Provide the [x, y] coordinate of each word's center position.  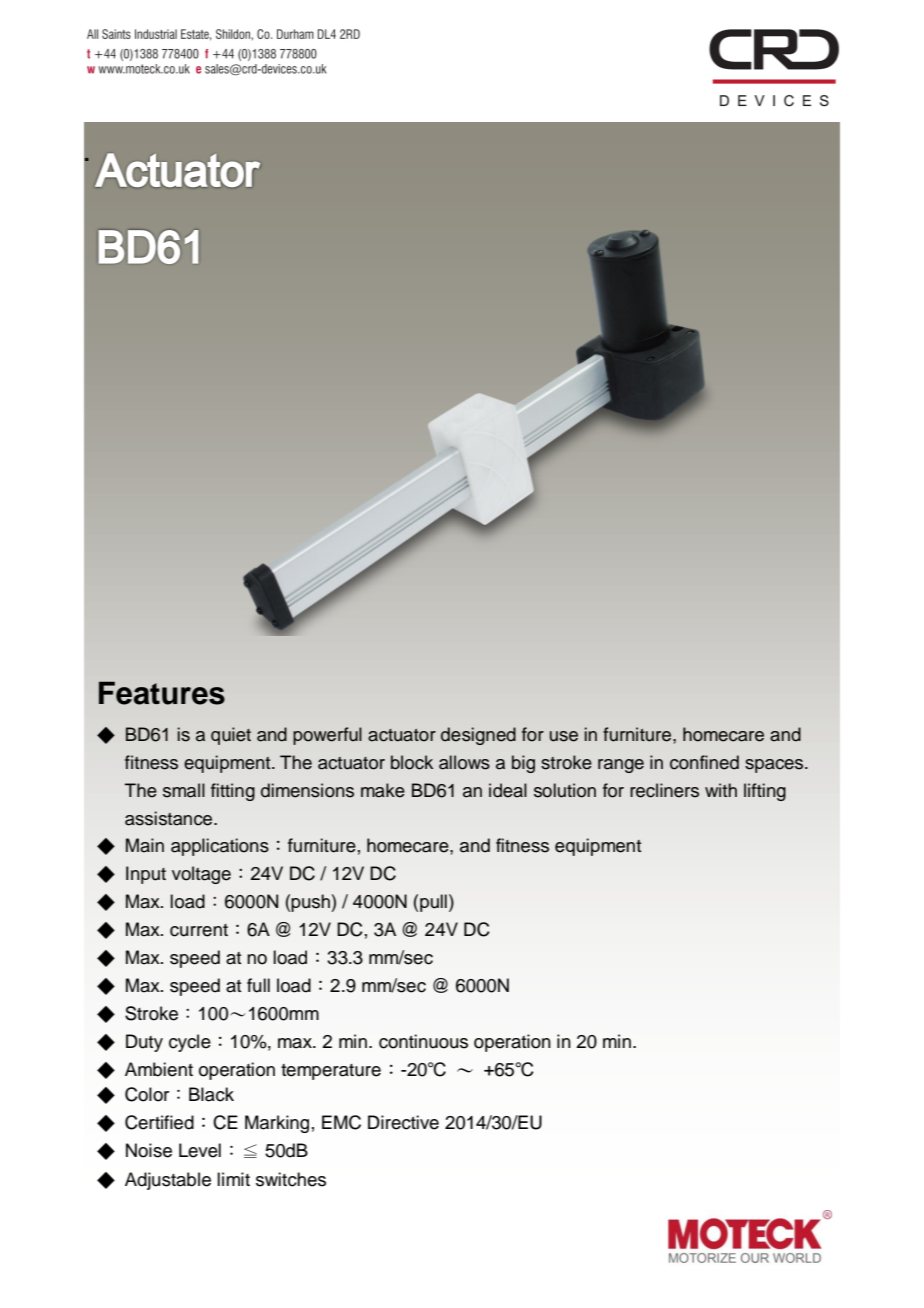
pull [433, 903]
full [258, 985]
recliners [664, 790]
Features [162, 693]
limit [233, 1179]
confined [704, 762]
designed [478, 736]
